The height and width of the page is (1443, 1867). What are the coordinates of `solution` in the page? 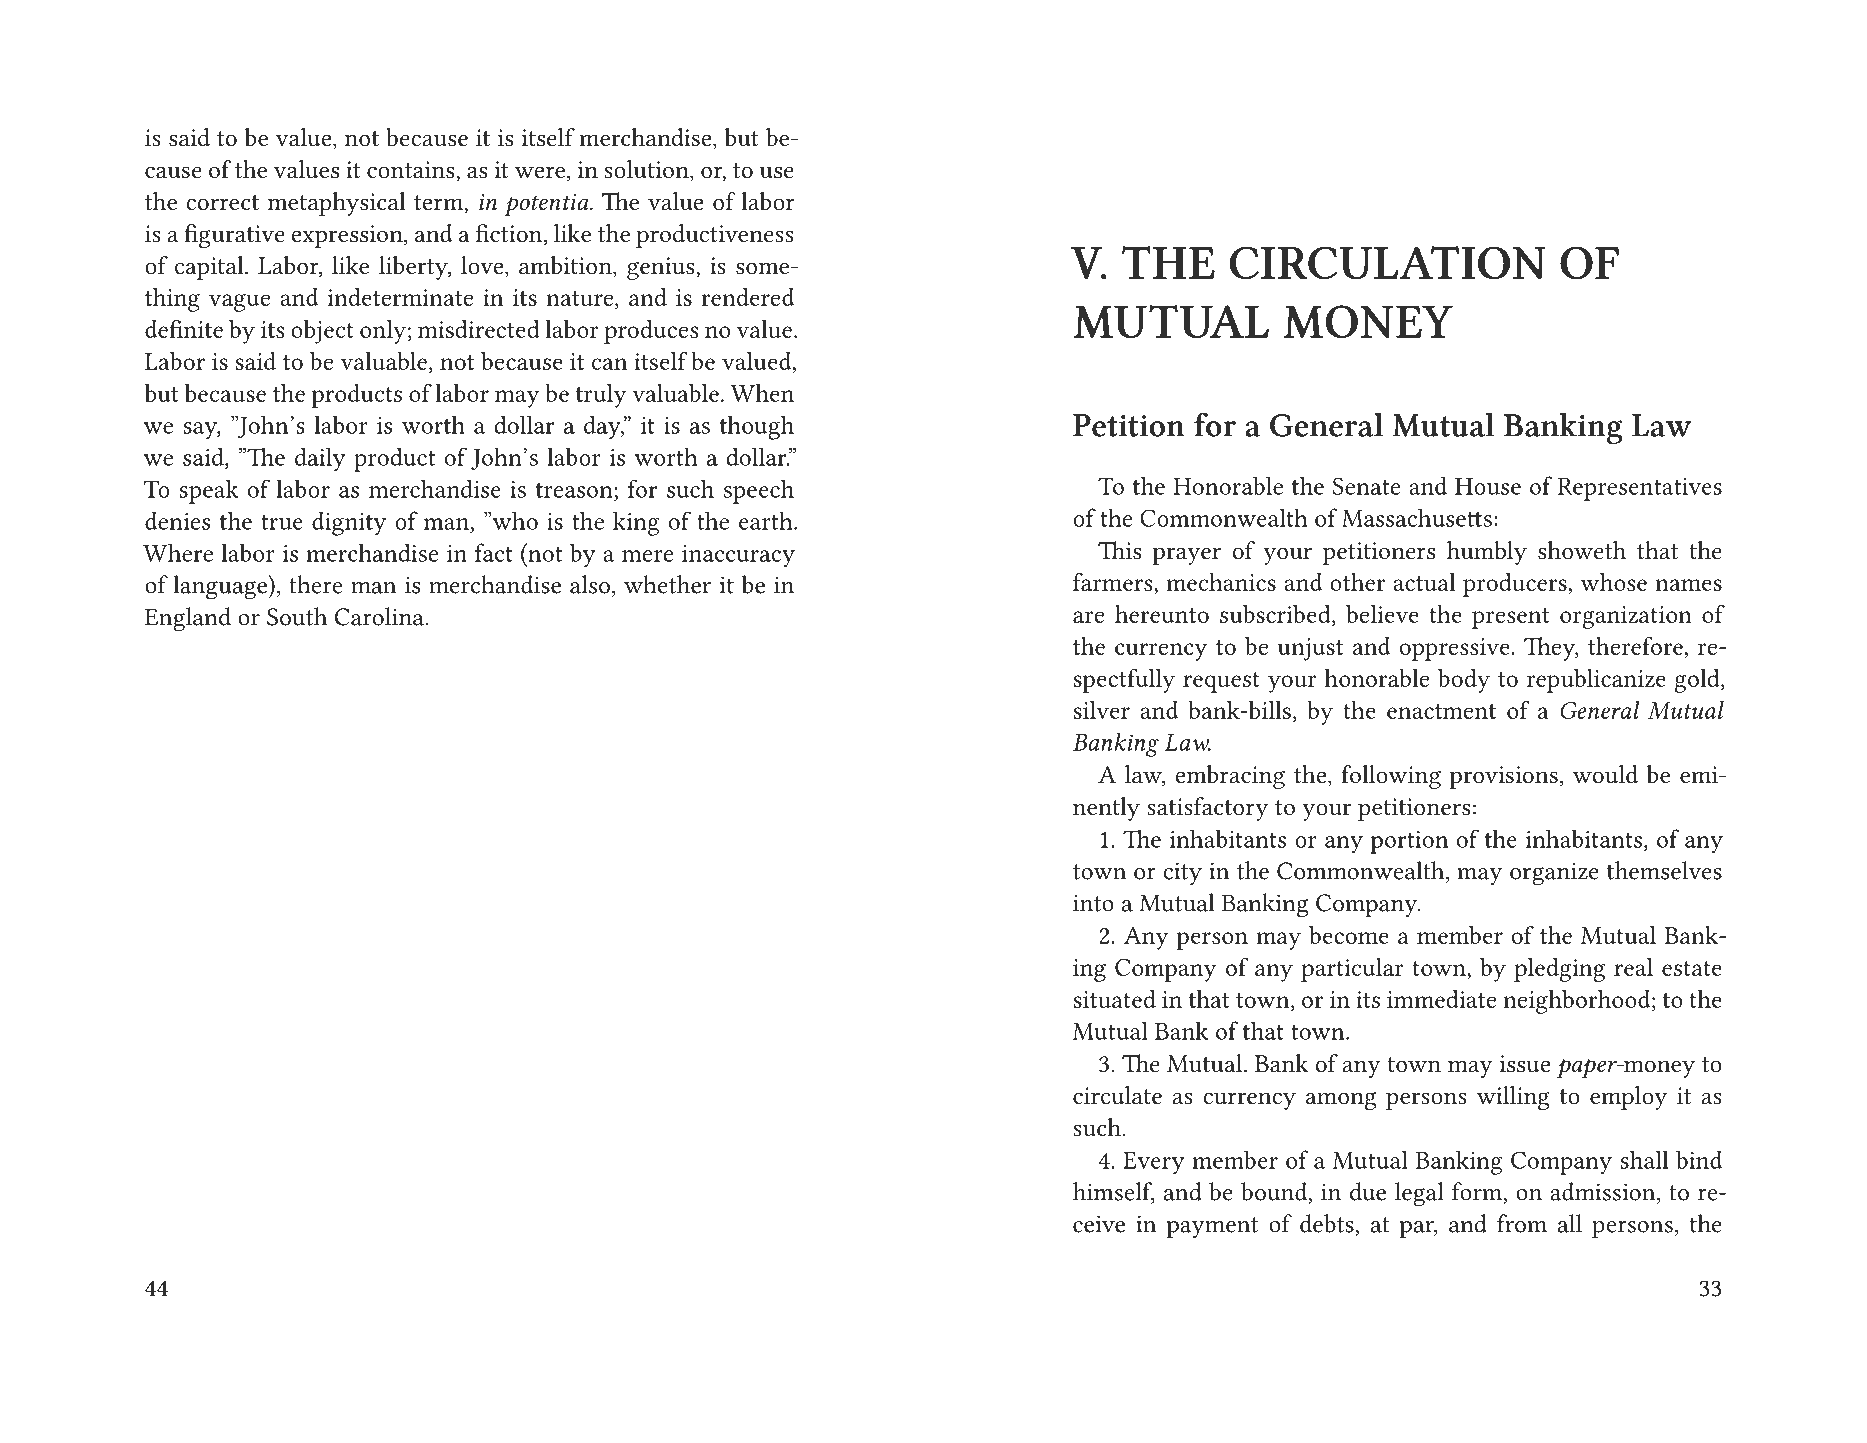 It's located at (648, 170).
